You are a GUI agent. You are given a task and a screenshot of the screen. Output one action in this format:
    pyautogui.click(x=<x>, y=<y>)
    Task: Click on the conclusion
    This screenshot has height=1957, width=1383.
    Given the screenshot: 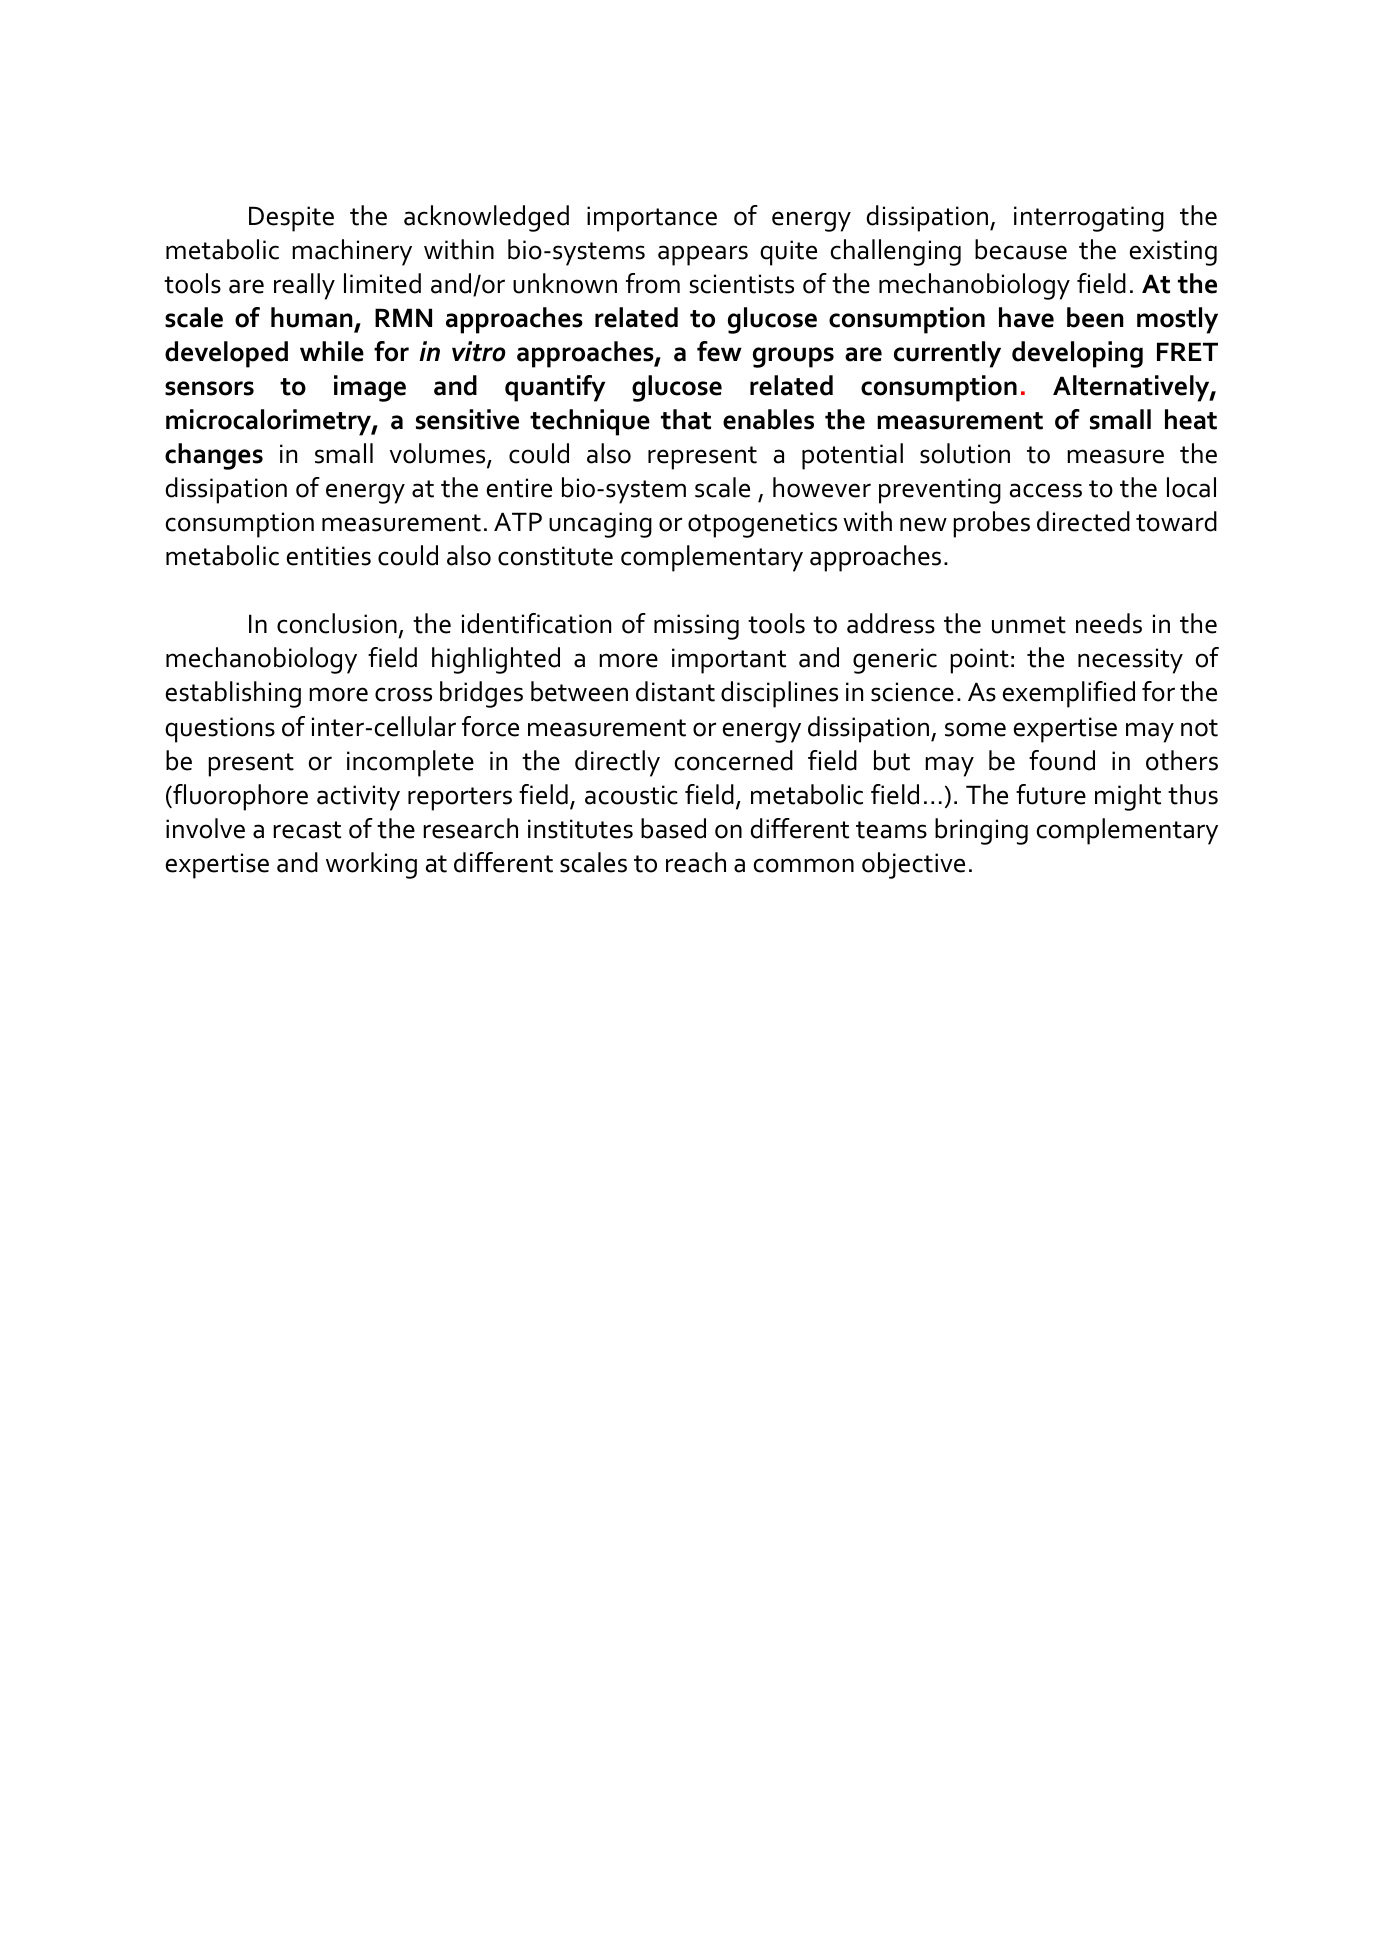 What is the action you would take?
    pyautogui.click(x=337, y=623)
